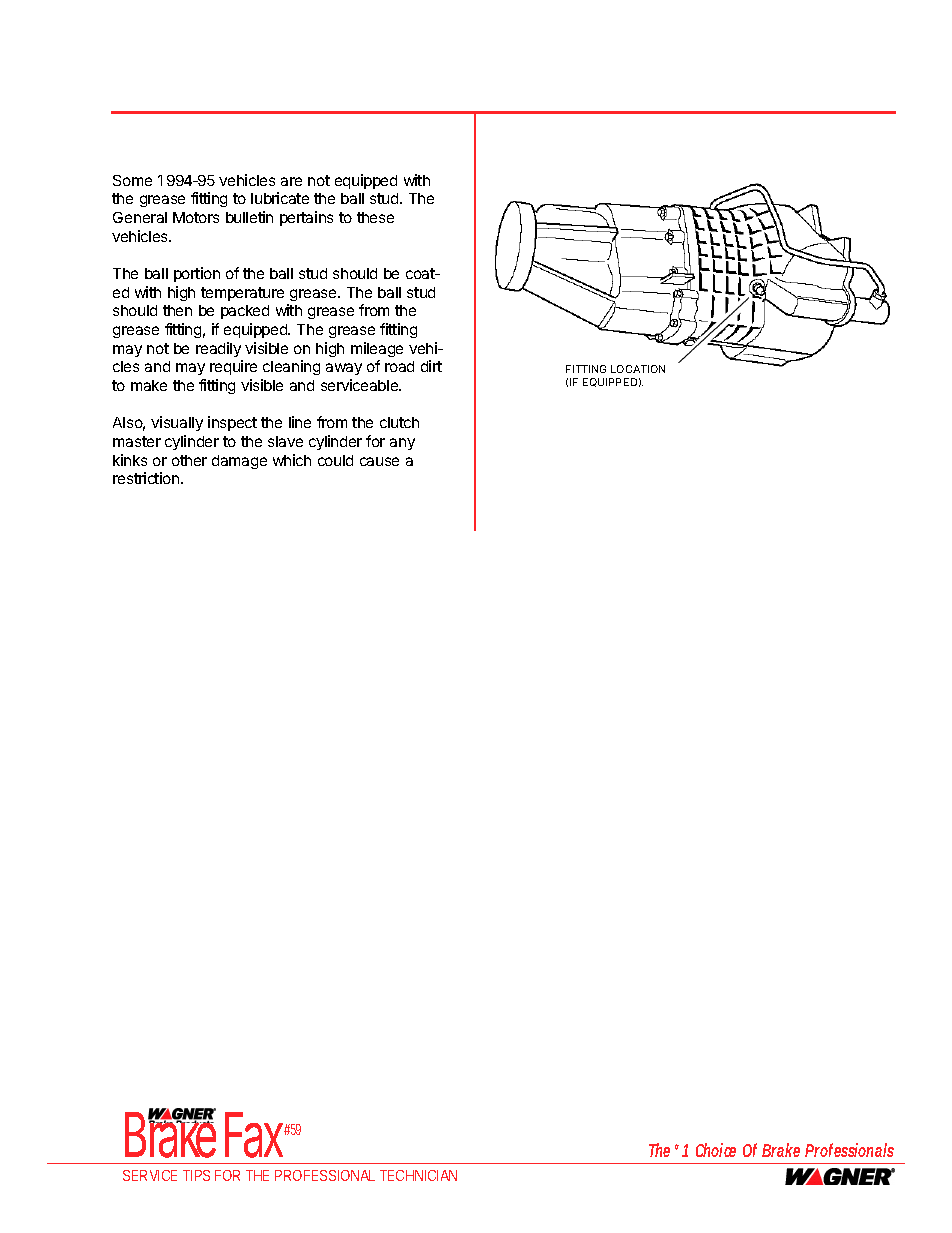 The height and width of the page is (1233, 952). What do you see at coordinates (196, 217) in the page?
I see `Motors` at bounding box center [196, 217].
